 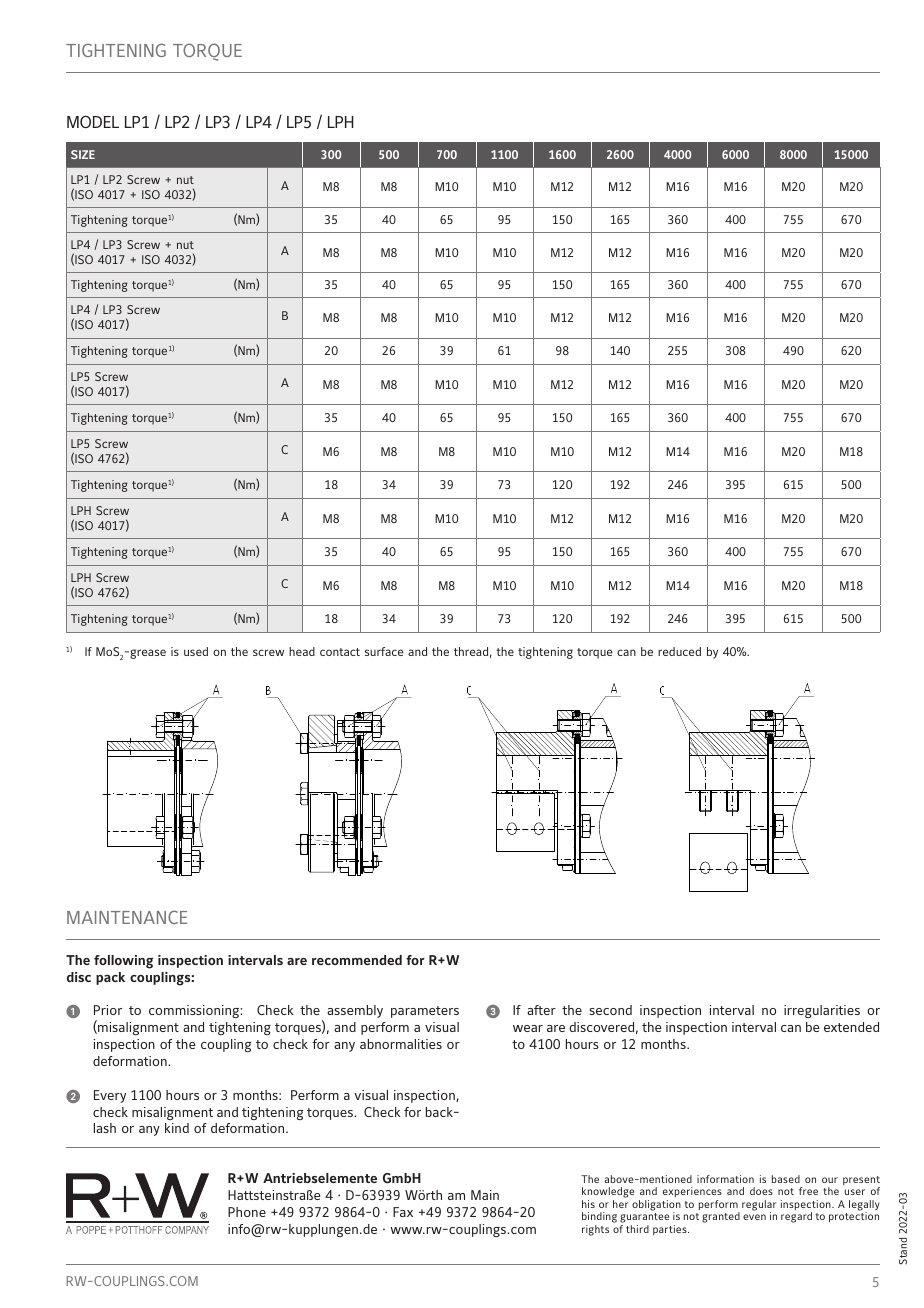 I want to click on Phone, so click(x=247, y=1212).
